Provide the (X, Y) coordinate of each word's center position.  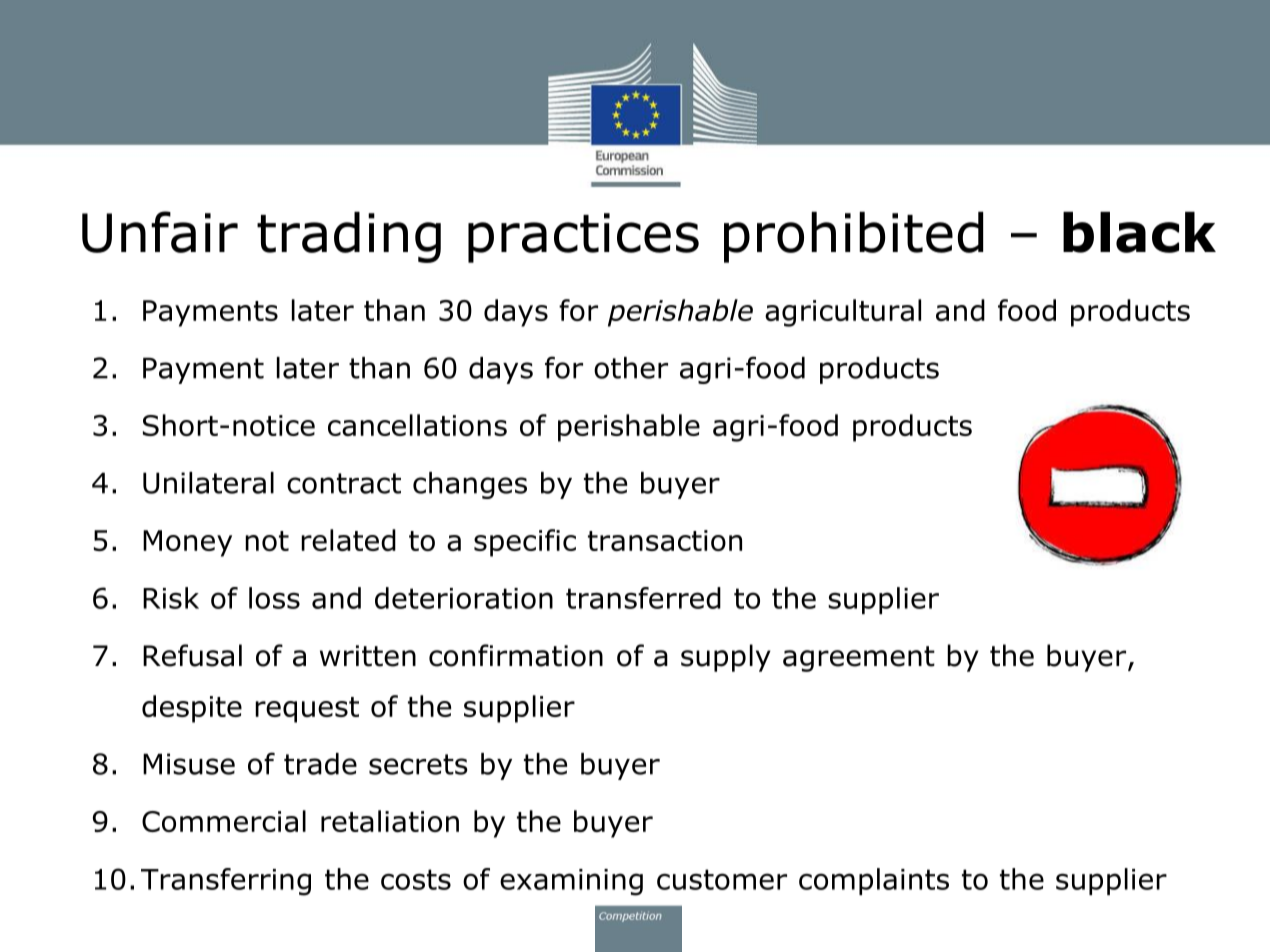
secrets (418, 764)
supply (726, 658)
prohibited (853, 237)
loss (274, 598)
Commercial (224, 821)
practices (583, 238)
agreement (859, 659)
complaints (874, 881)
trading (349, 237)
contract (344, 483)
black (1139, 232)
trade (320, 764)
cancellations (417, 425)
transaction (665, 540)
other (631, 368)
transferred (643, 598)
